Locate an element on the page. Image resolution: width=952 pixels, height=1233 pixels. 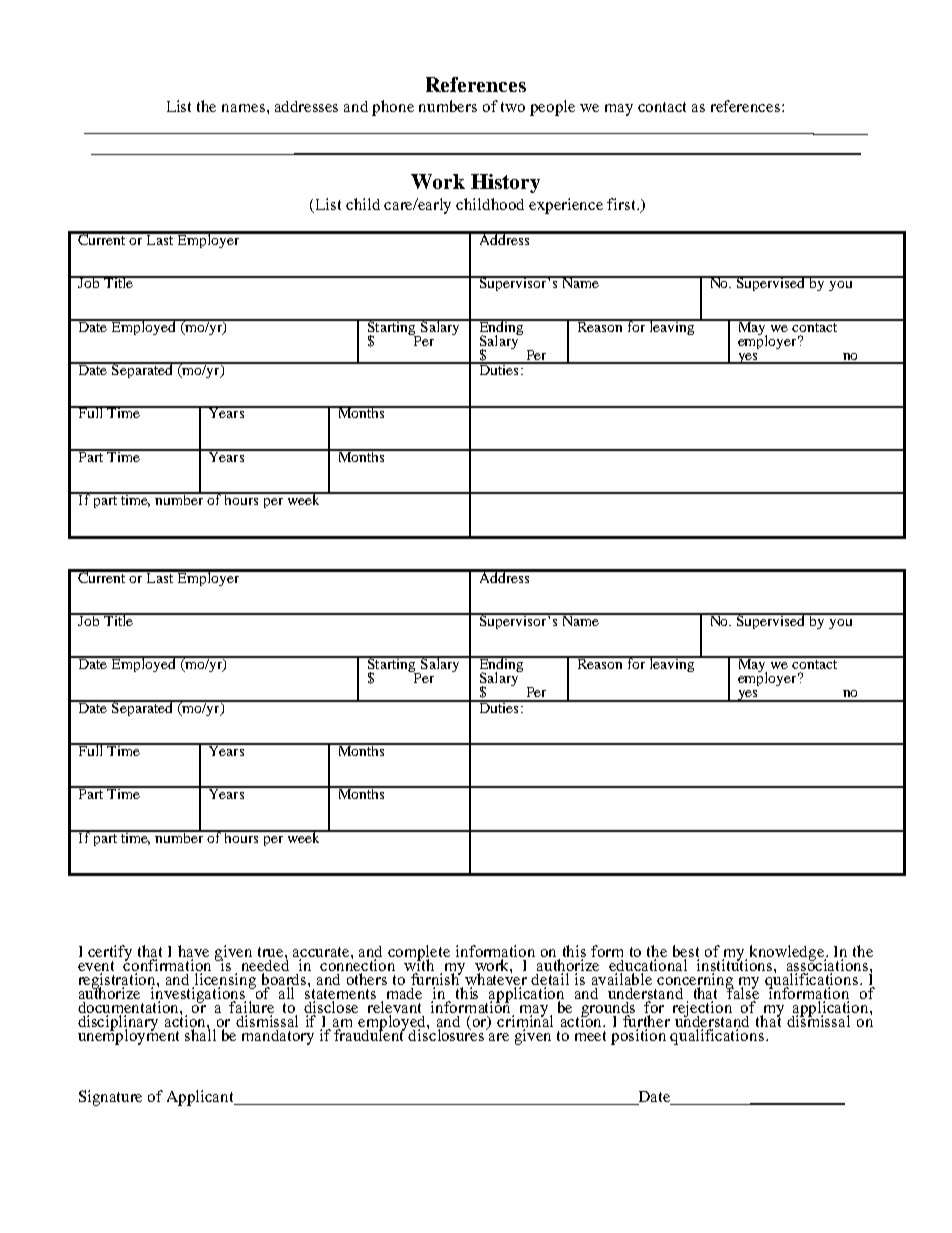
have is located at coordinates (193, 952).
